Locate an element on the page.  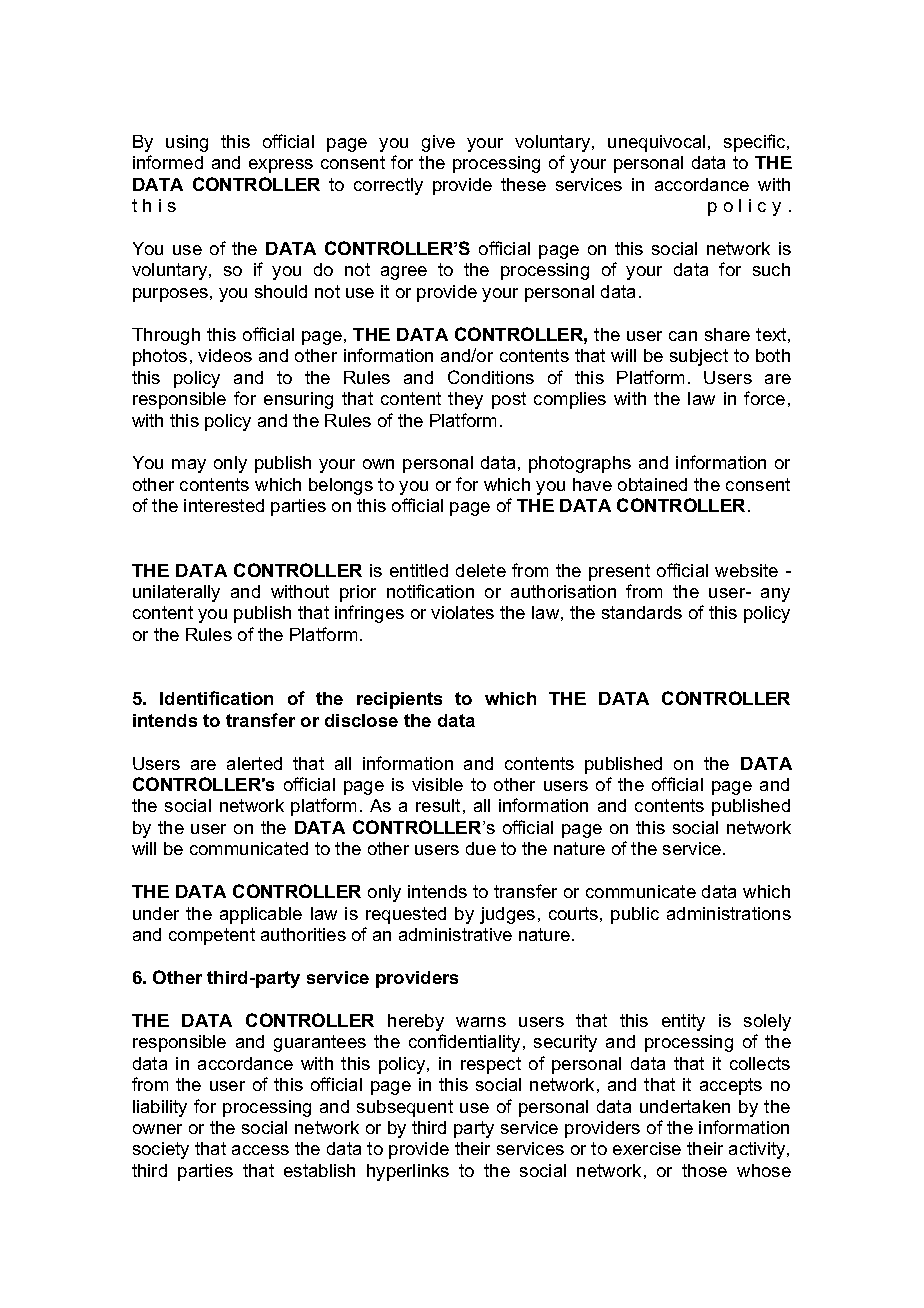
administrations is located at coordinates (729, 913).
